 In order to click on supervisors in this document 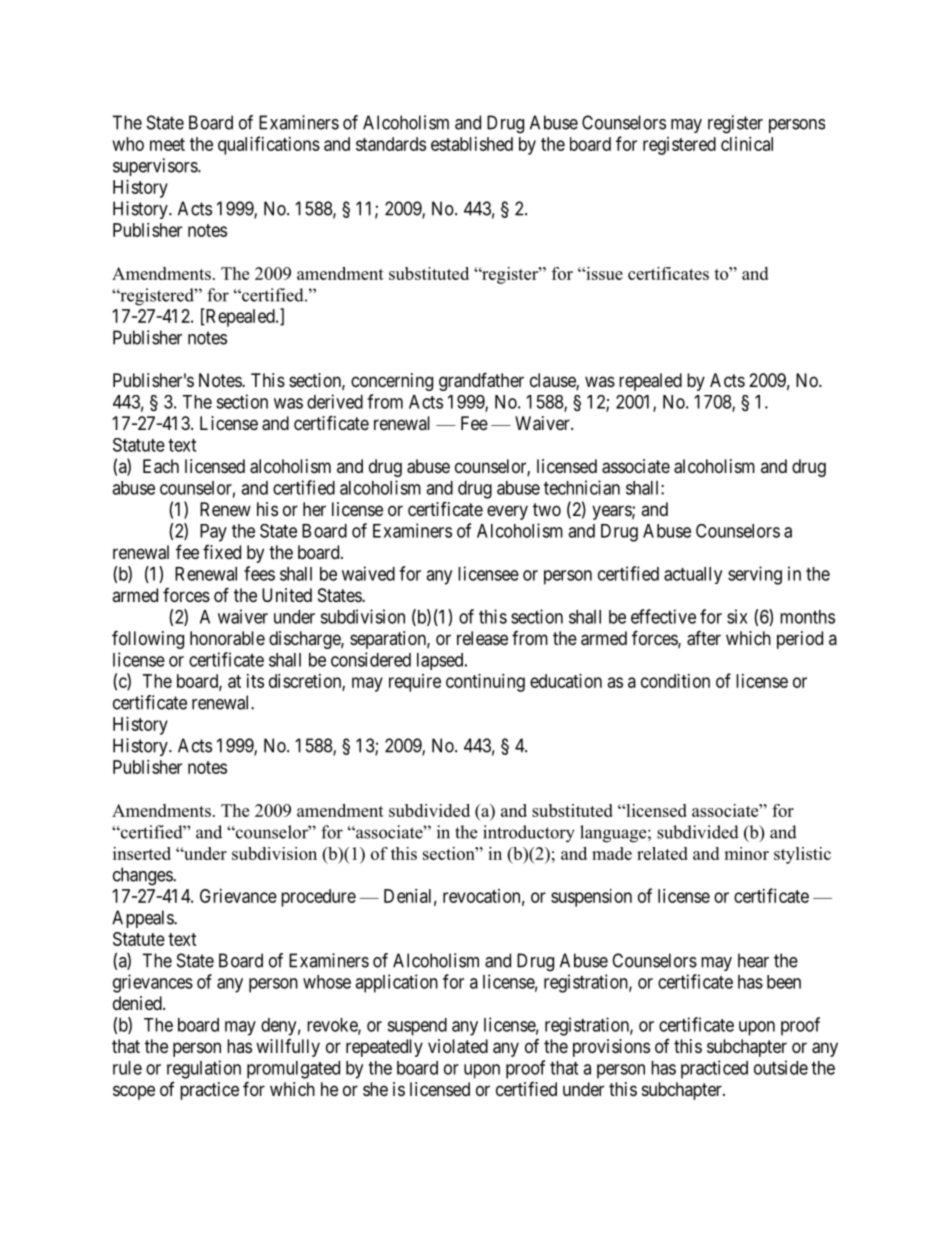, I will do `click(156, 167)`.
